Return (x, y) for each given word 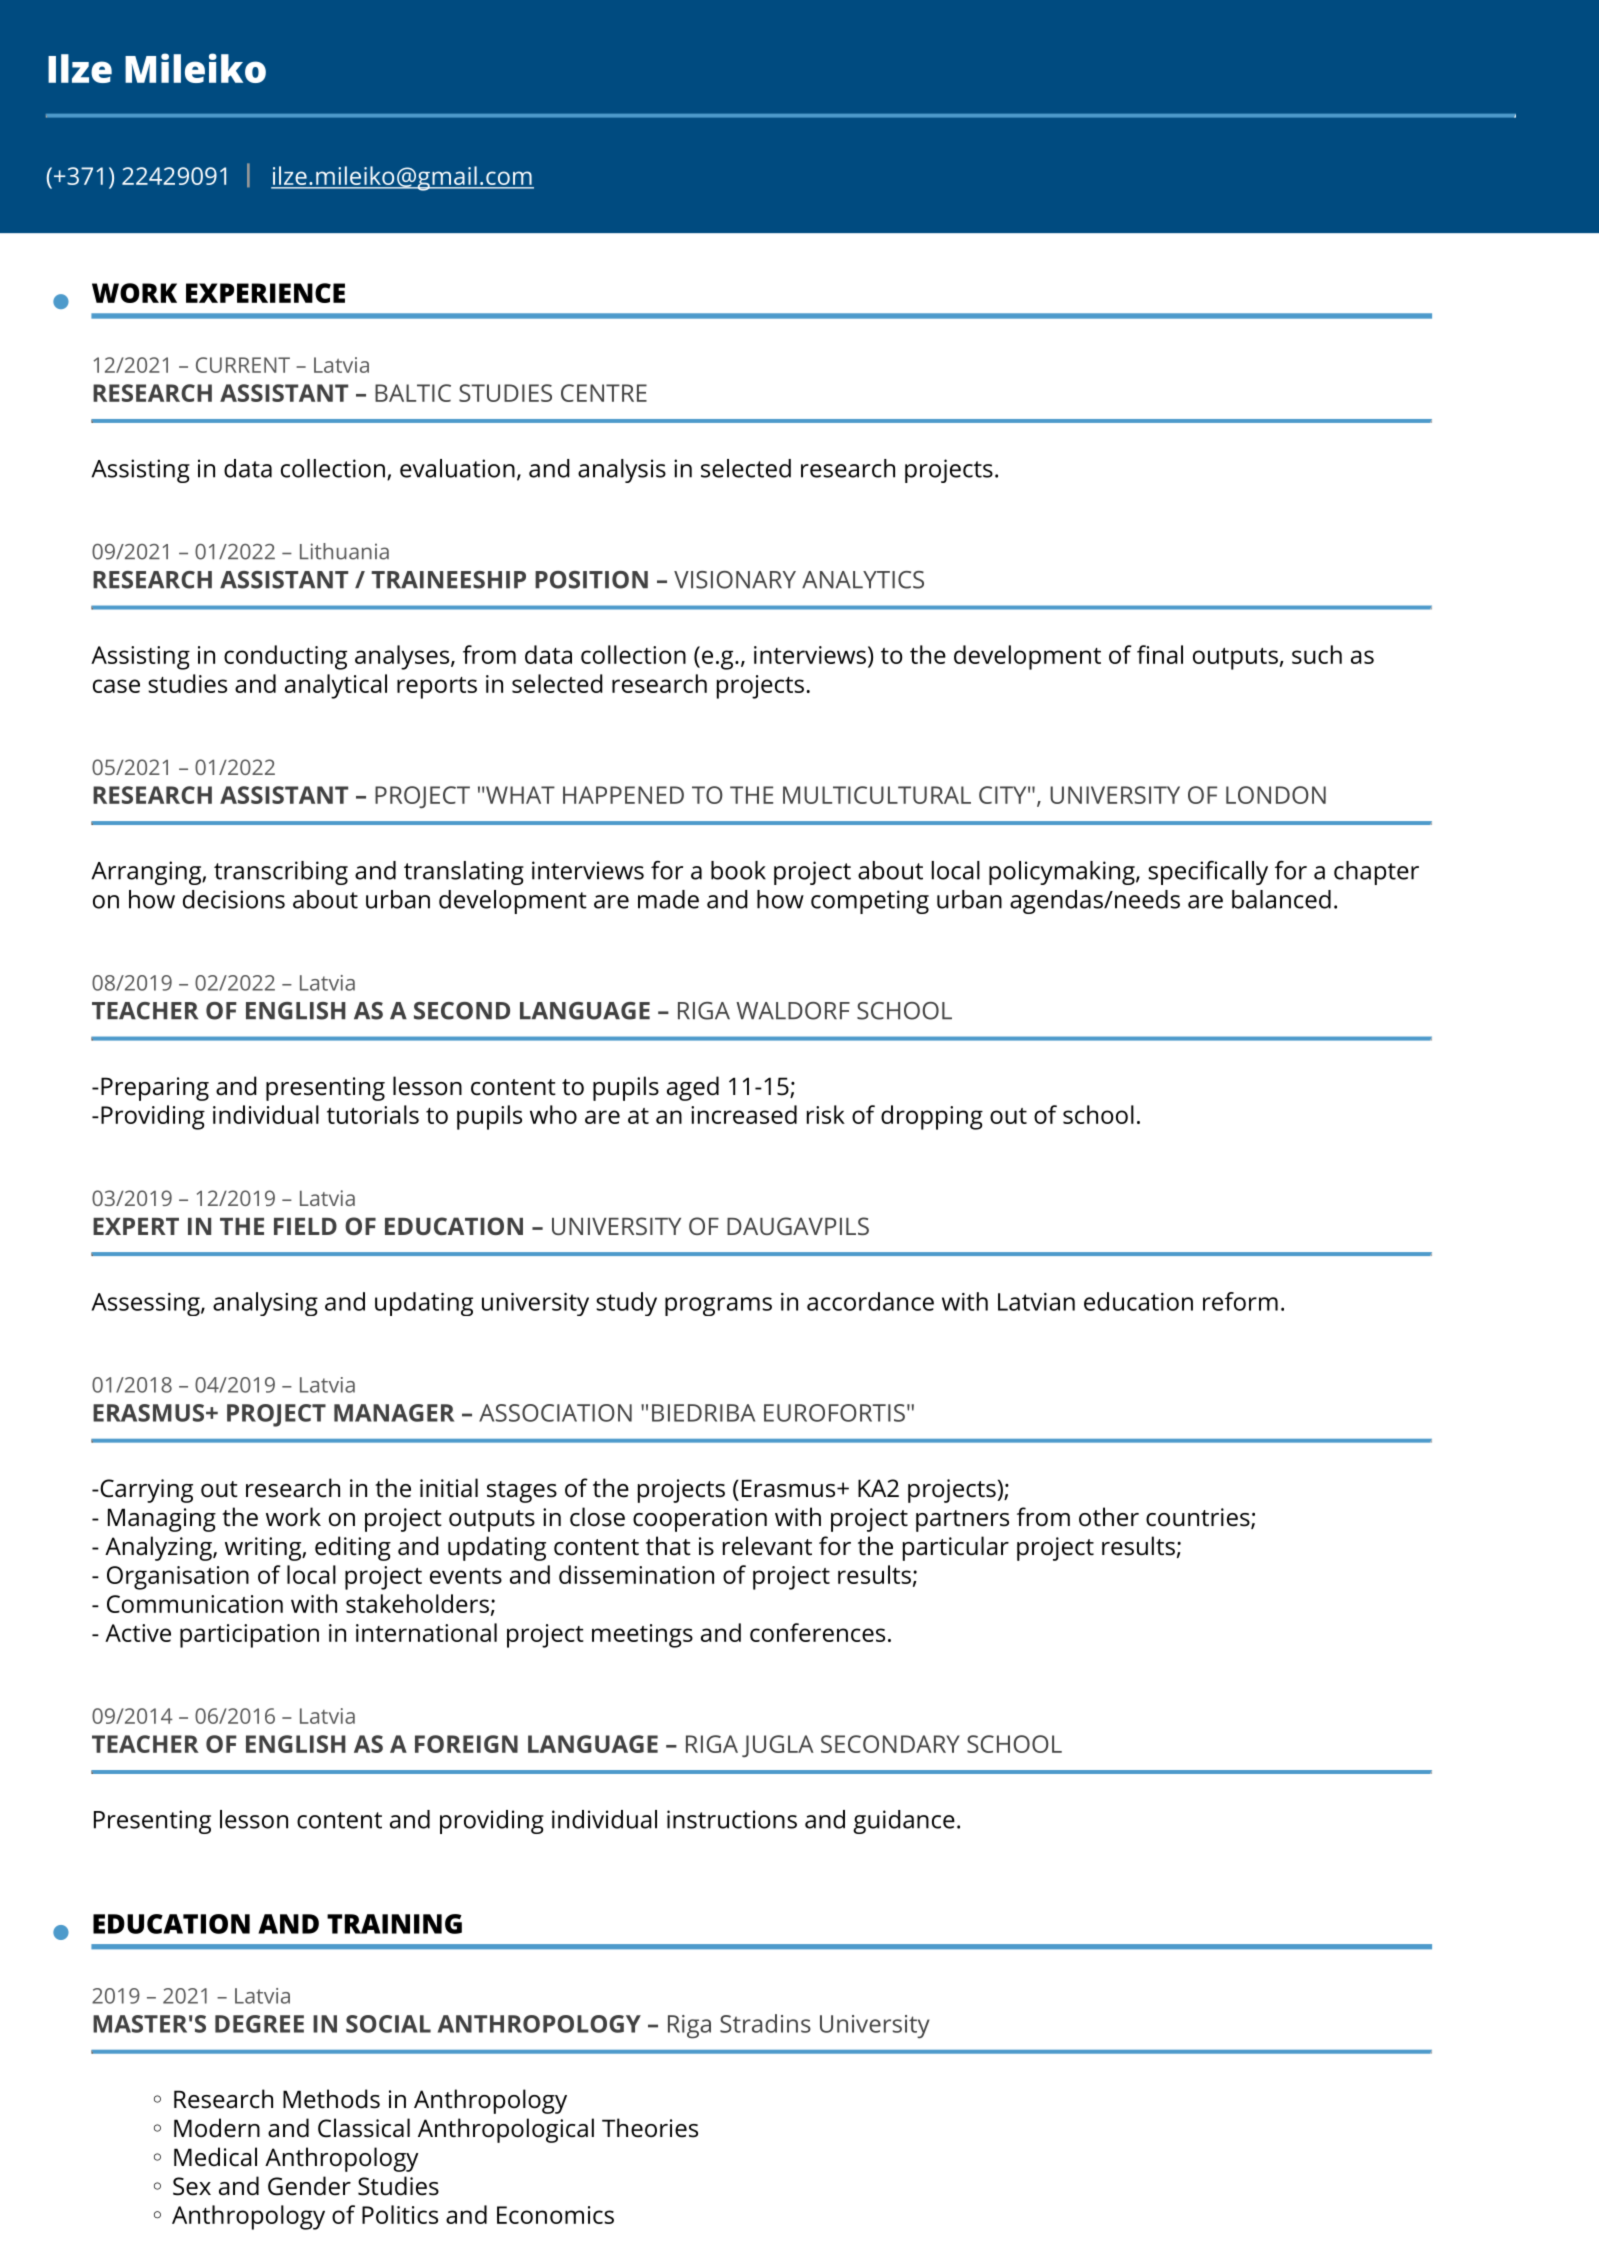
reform (1240, 1301)
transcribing (281, 873)
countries (1199, 1518)
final (1160, 654)
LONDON (1276, 795)
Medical (215, 2157)
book (738, 870)
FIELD (305, 1226)
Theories (650, 2128)
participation (249, 1636)
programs (718, 1306)
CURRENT (243, 365)
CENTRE (604, 393)
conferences (817, 1632)
